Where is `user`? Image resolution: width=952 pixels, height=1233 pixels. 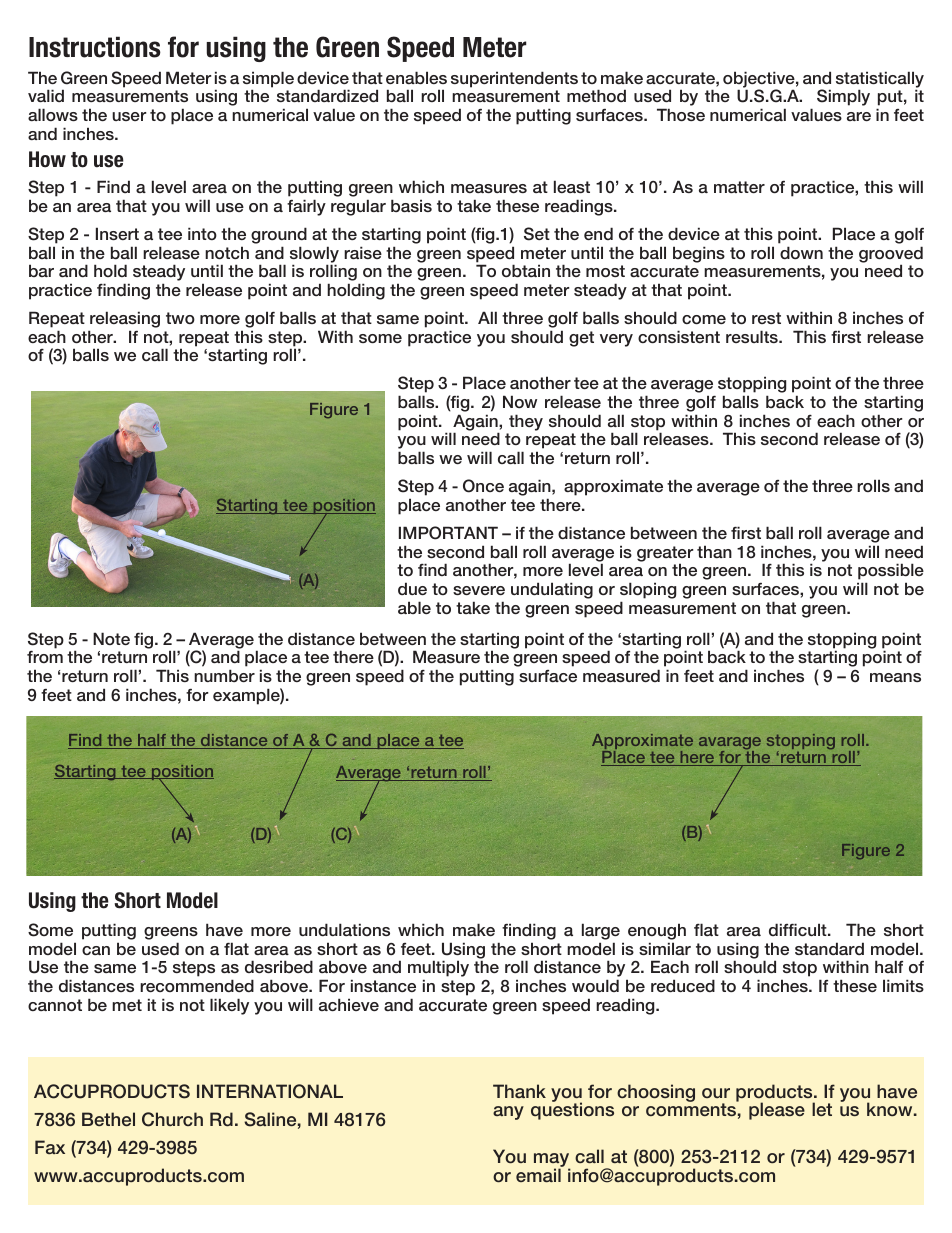
user is located at coordinates (129, 116).
